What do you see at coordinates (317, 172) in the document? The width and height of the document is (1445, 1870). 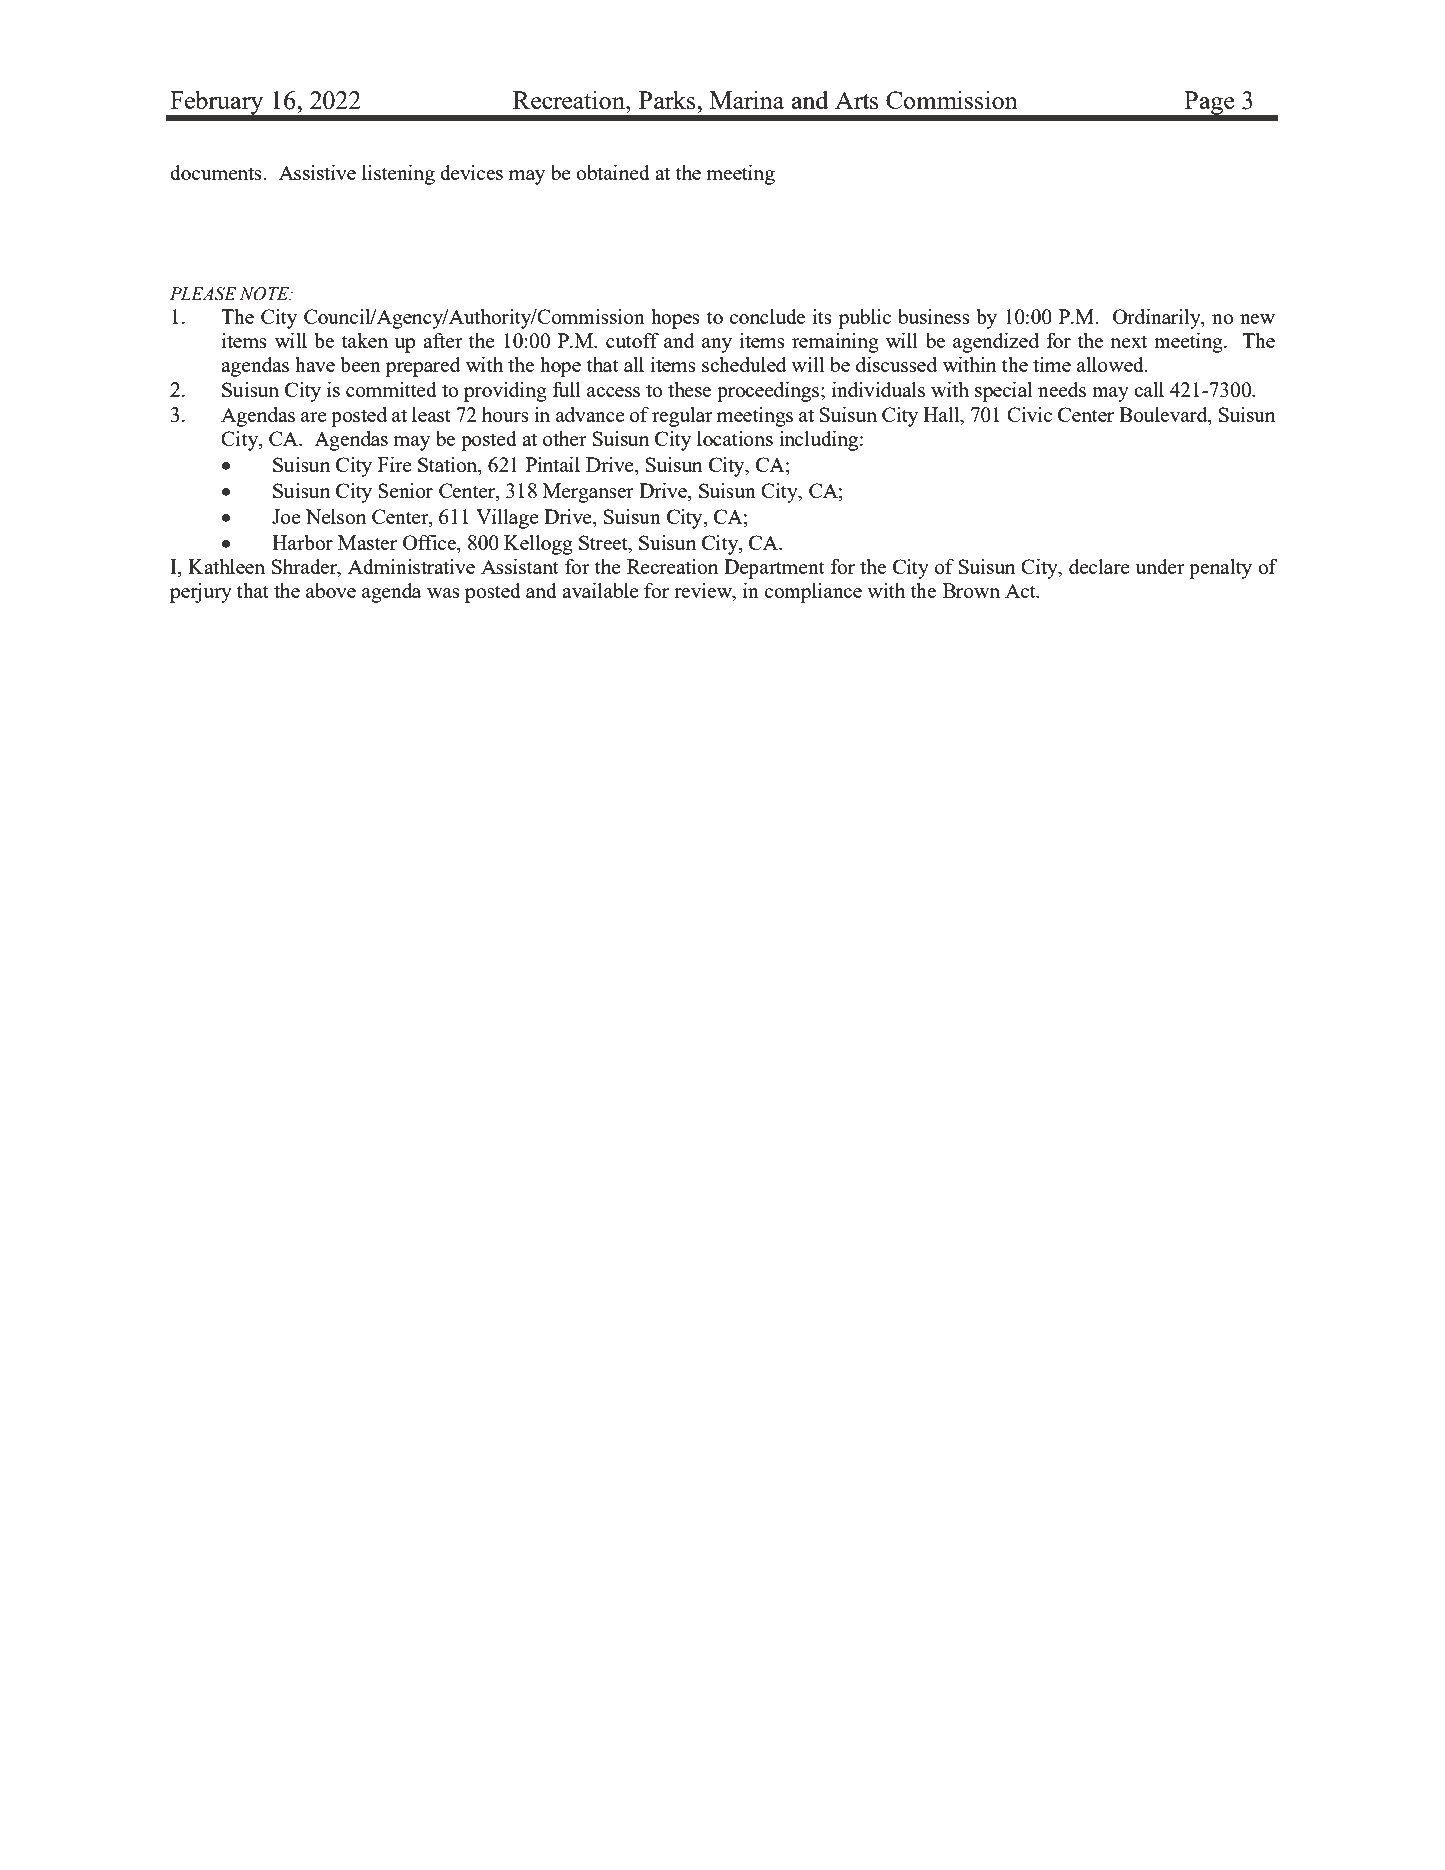 I see `Assistive` at bounding box center [317, 172].
